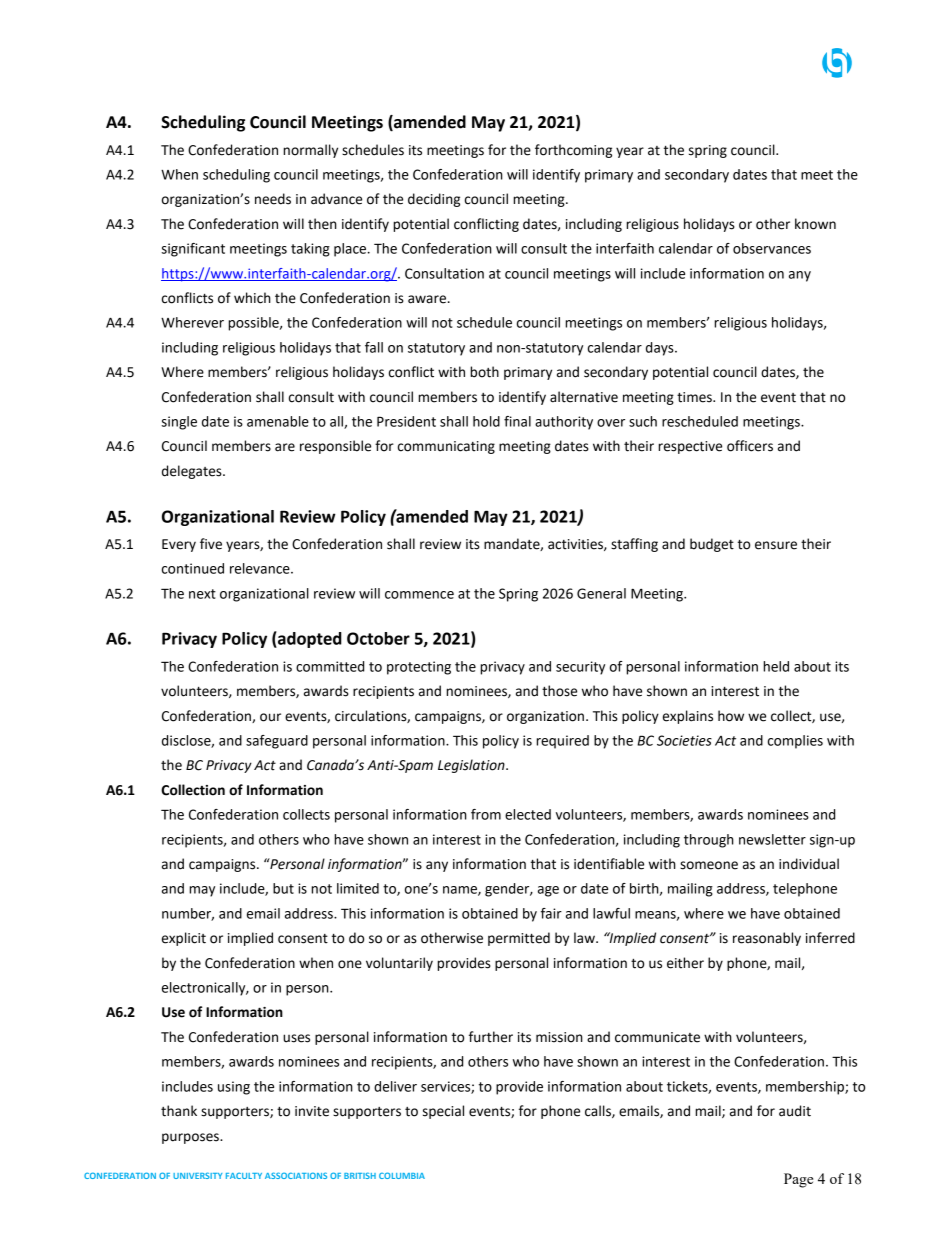  Describe the element at coordinates (776, 545) in the image. I see `ensure` at that location.
